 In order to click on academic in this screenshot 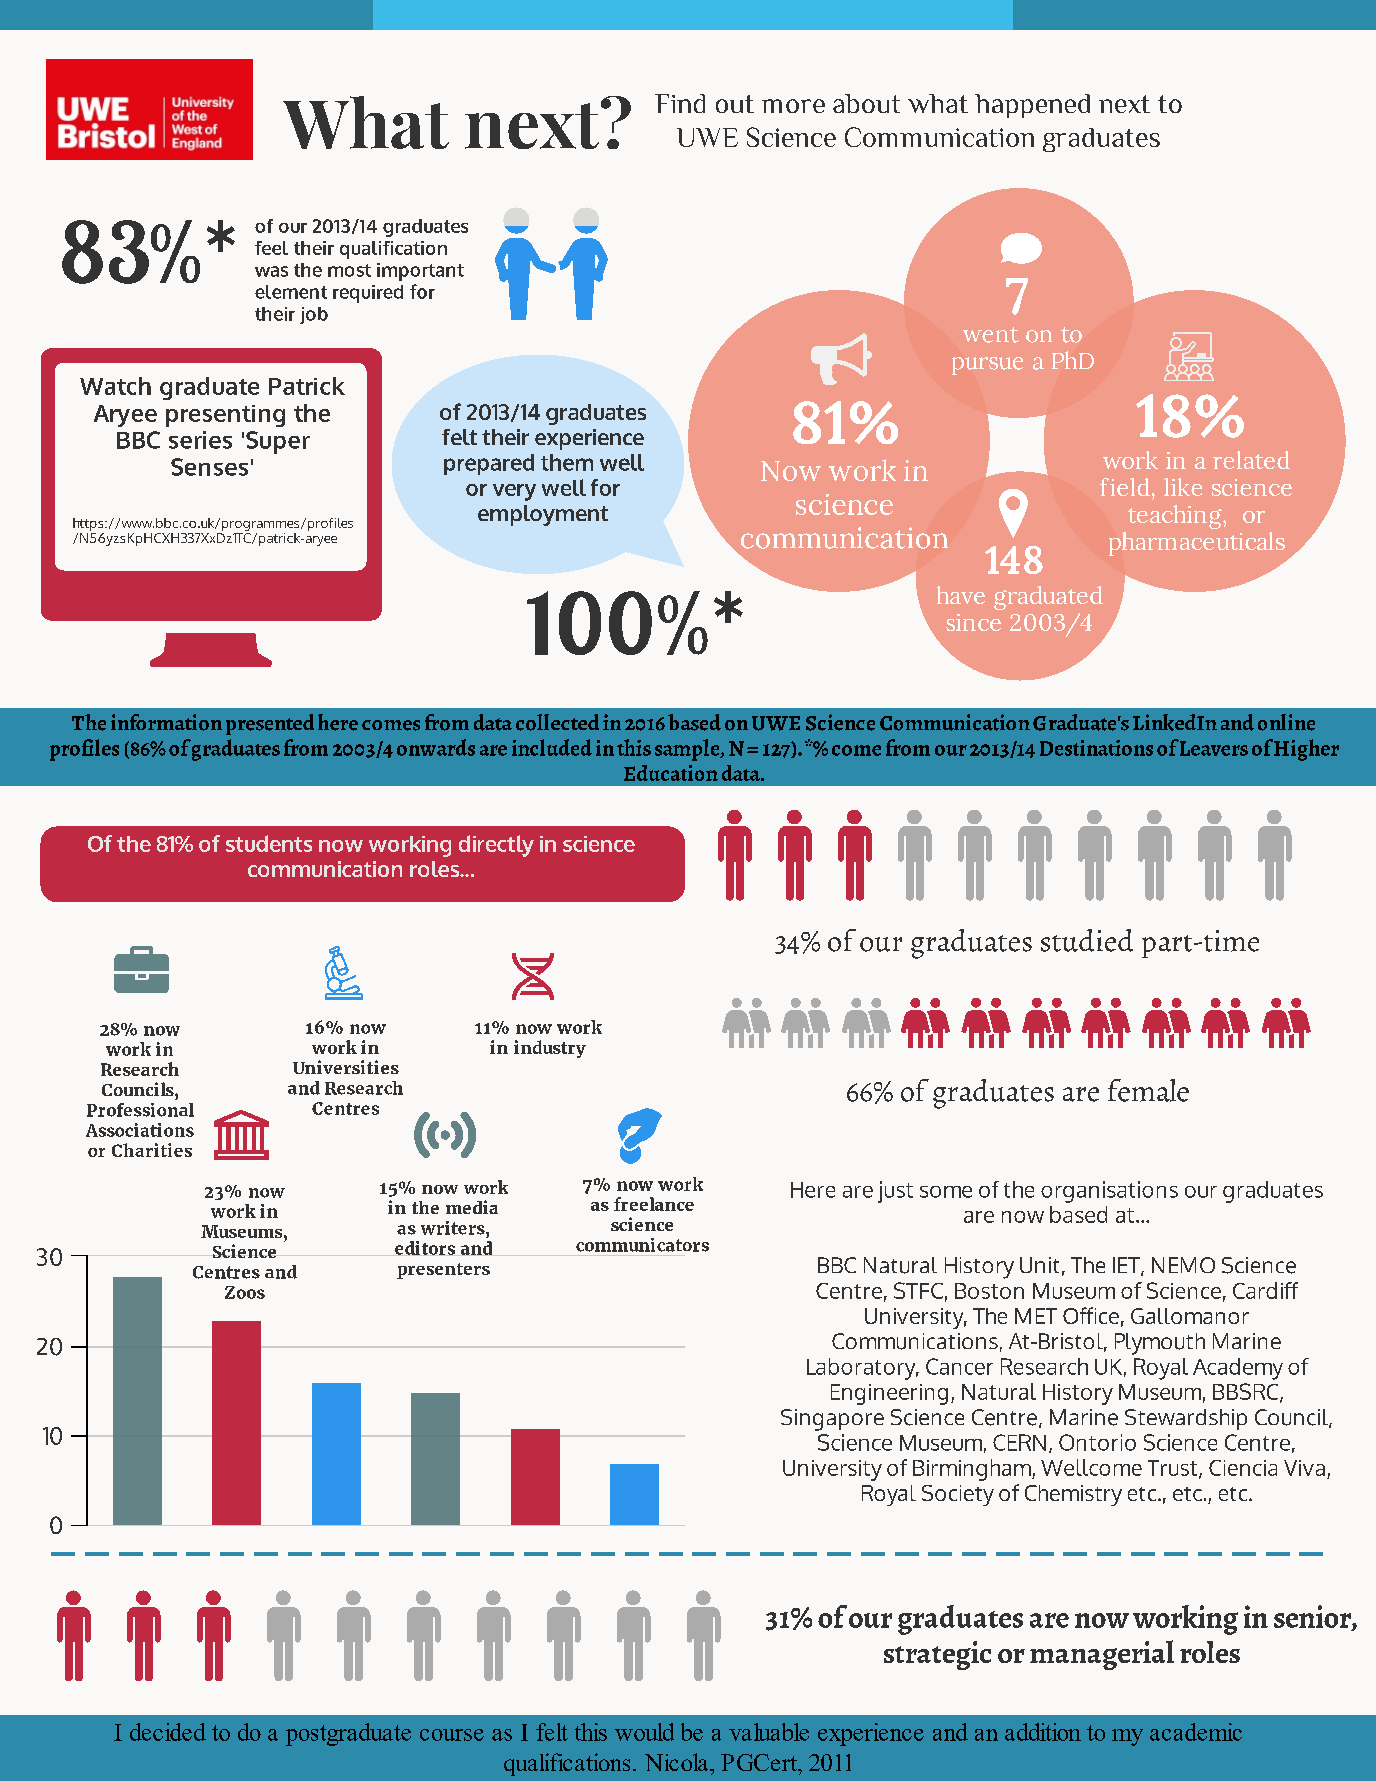, I will do `click(1196, 1732)`.
